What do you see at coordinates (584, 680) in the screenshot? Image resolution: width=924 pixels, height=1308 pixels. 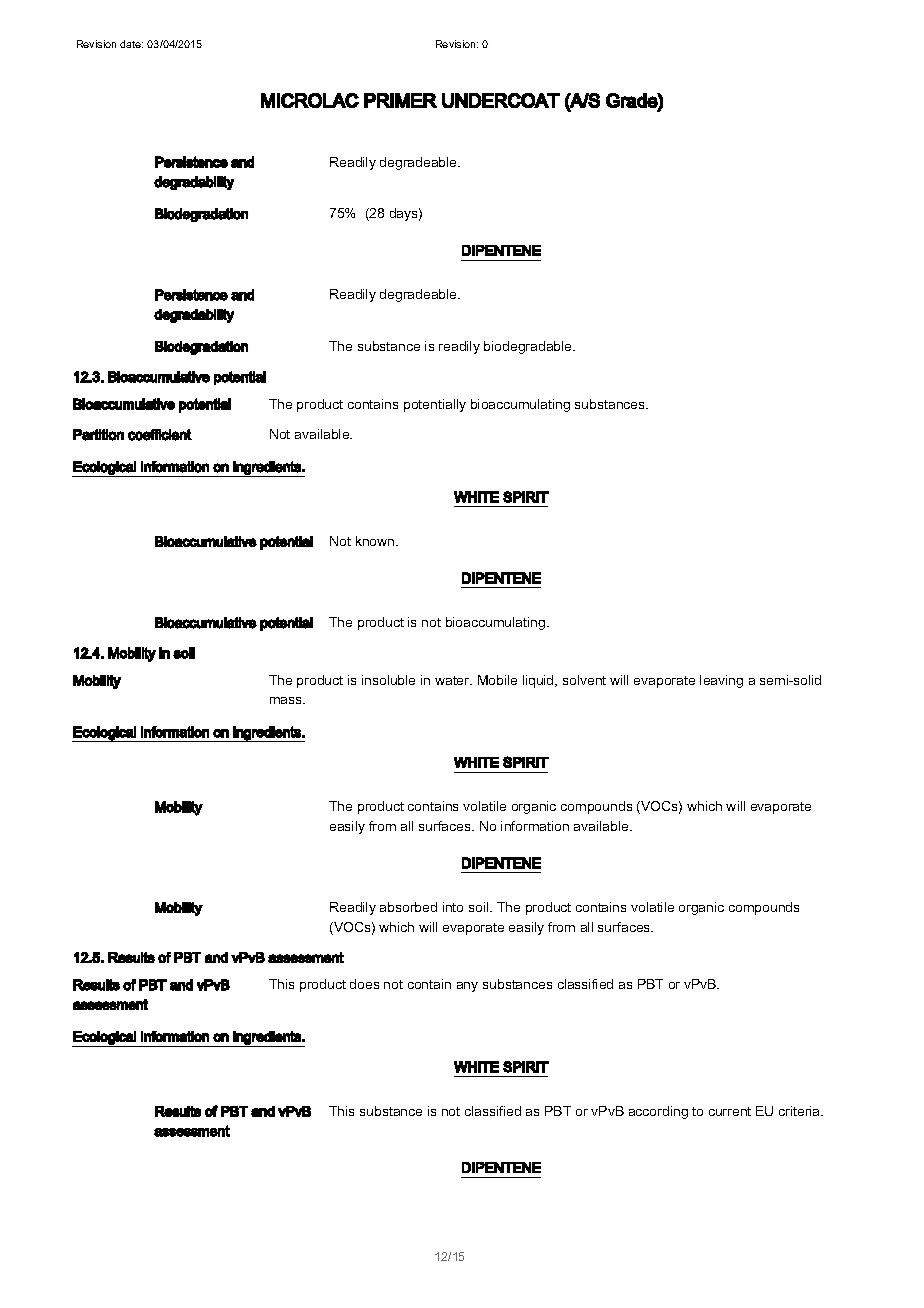 I see `solvent` at bounding box center [584, 680].
